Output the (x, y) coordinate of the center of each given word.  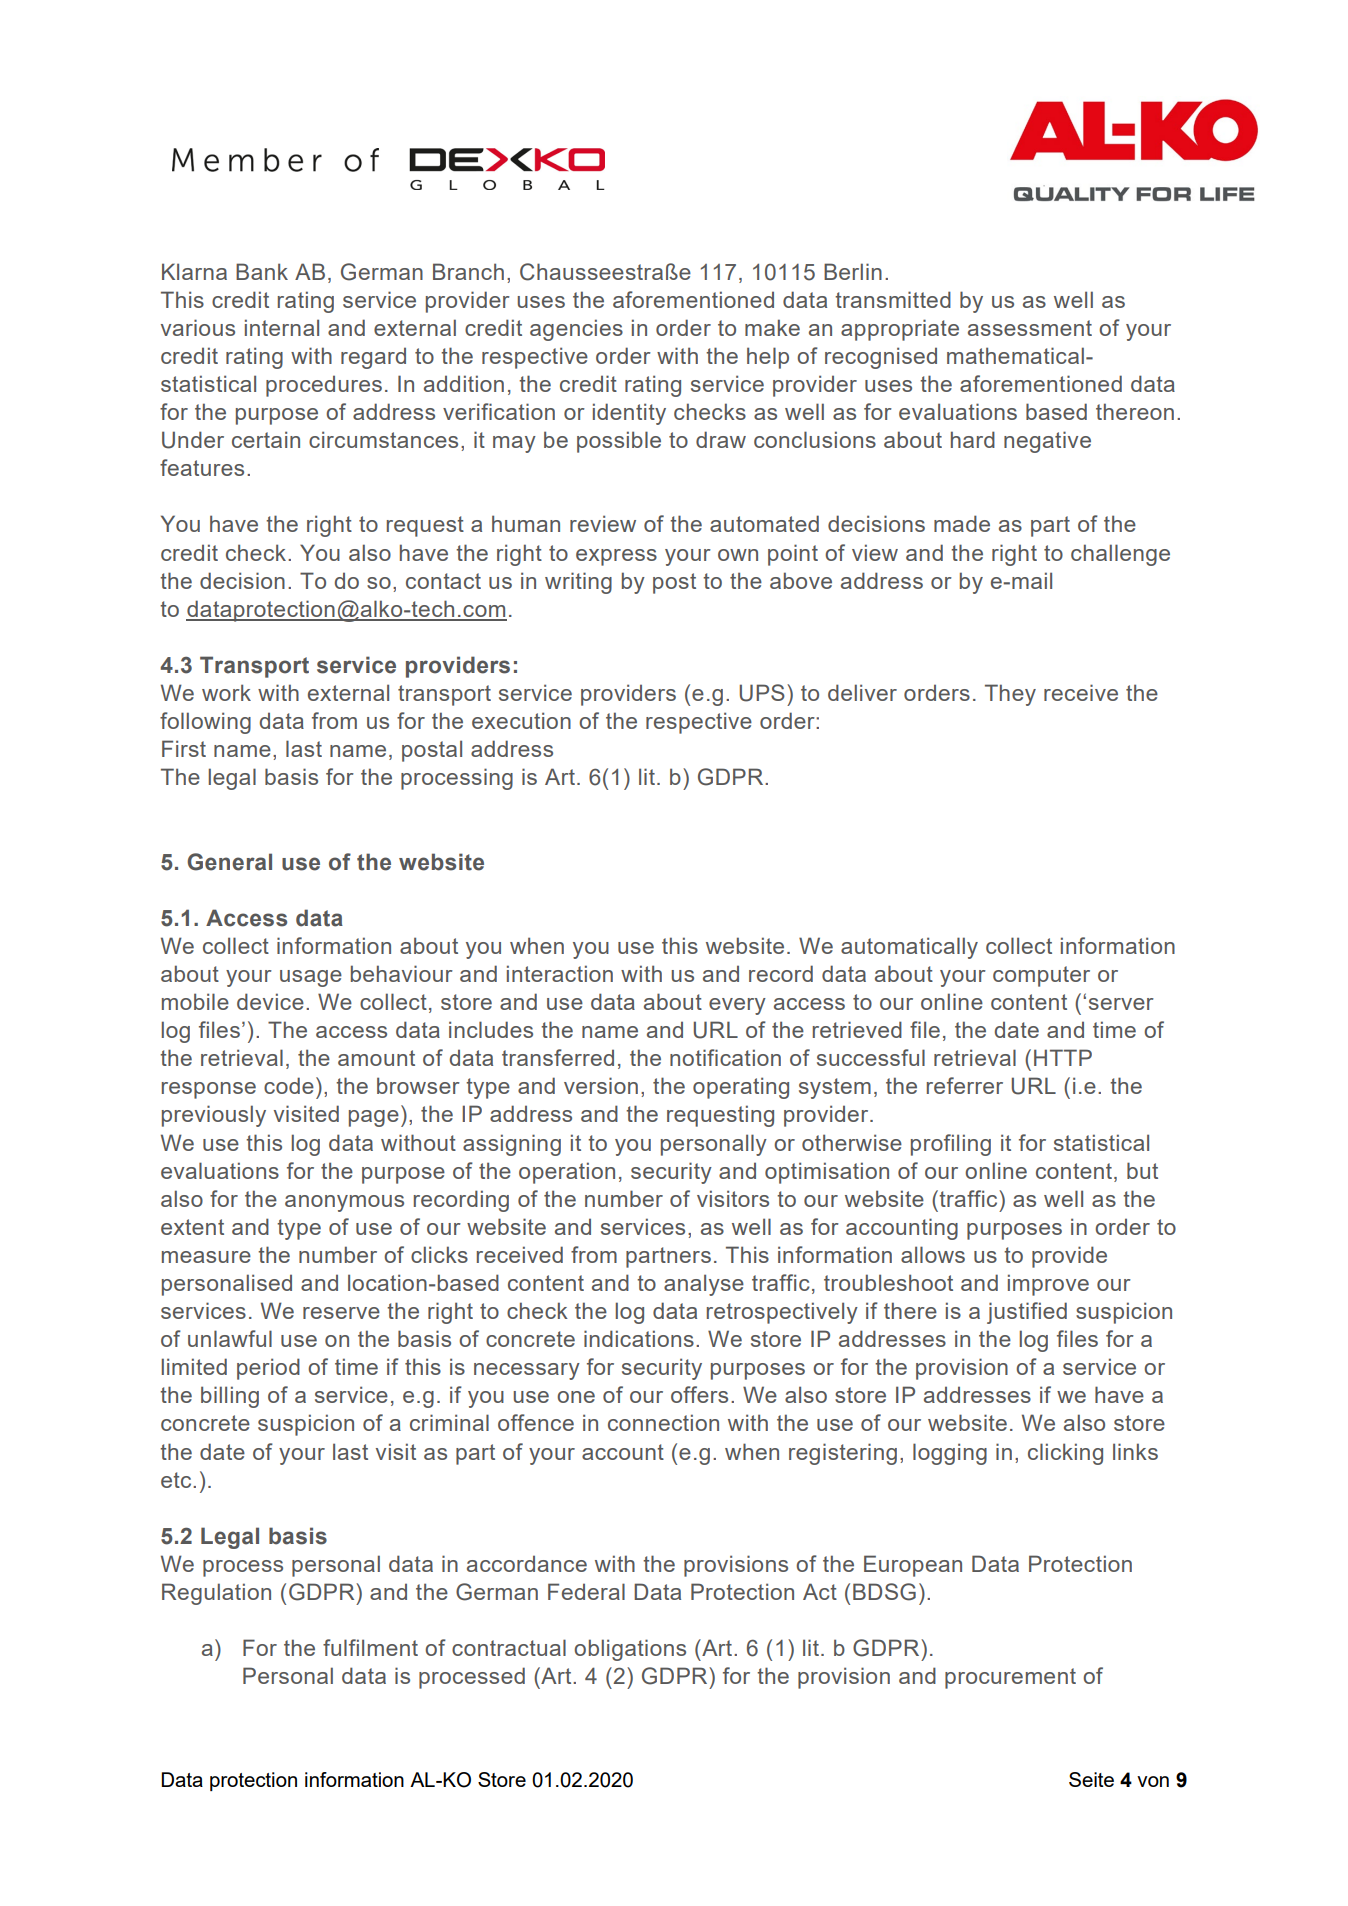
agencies (576, 330)
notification (725, 1057)
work (226, 692)
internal (282, 327)
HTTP (1063, 1057)
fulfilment (370, 1647)
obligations (630, 1650)
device (270, 1001)
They (1010, 695)
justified (1027, 1313)
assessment (1030, 328)
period (268, 1369)
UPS (762, 693)
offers (699, 1394)
